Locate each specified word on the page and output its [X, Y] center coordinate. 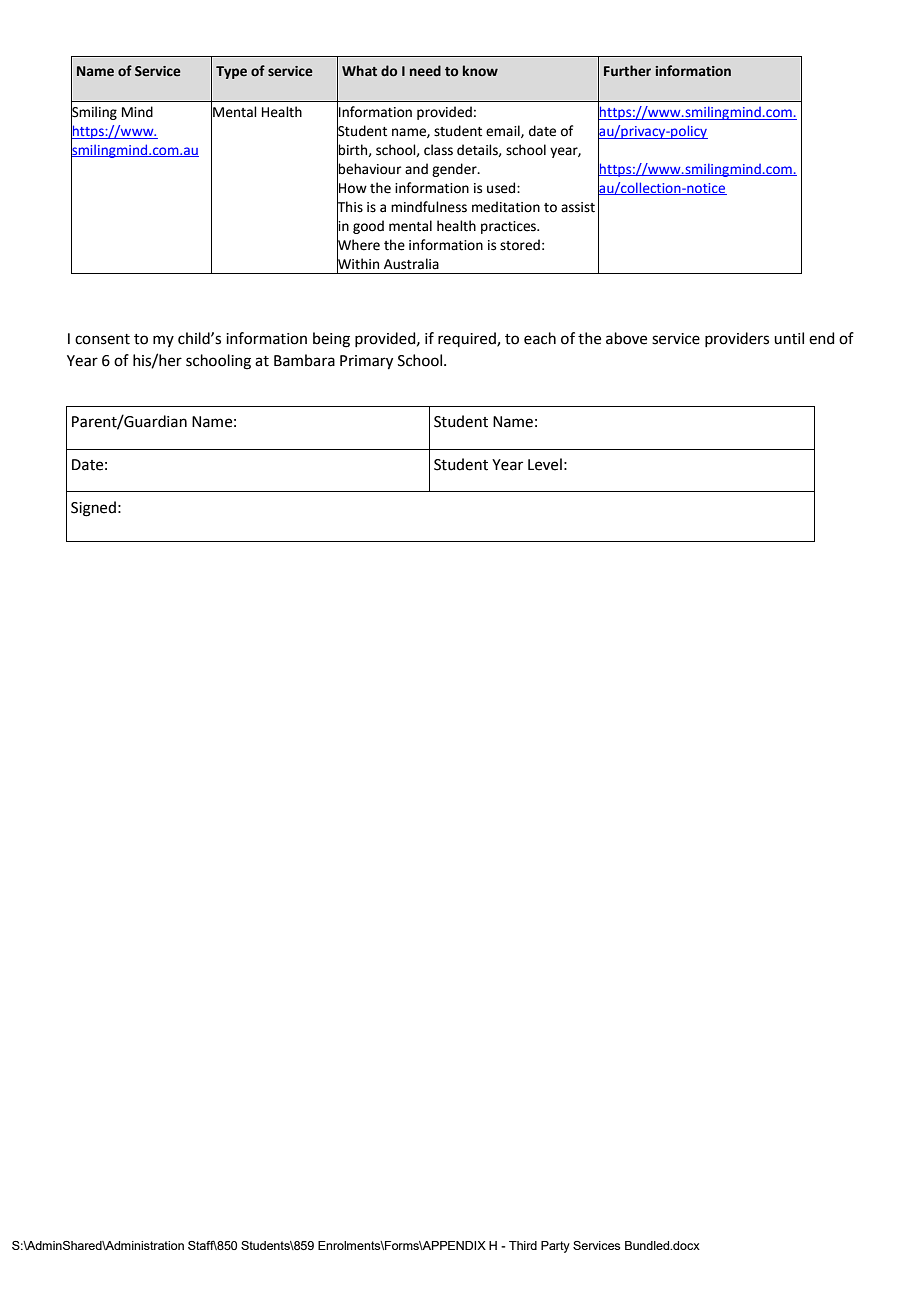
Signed [93, 509]
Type [231, 72]
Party [555, 1247]
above [626, 338]
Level [545, 464]
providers [737, 339]
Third [523, 1245]
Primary [366, 362]
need [425, 71]
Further [627, 71]
